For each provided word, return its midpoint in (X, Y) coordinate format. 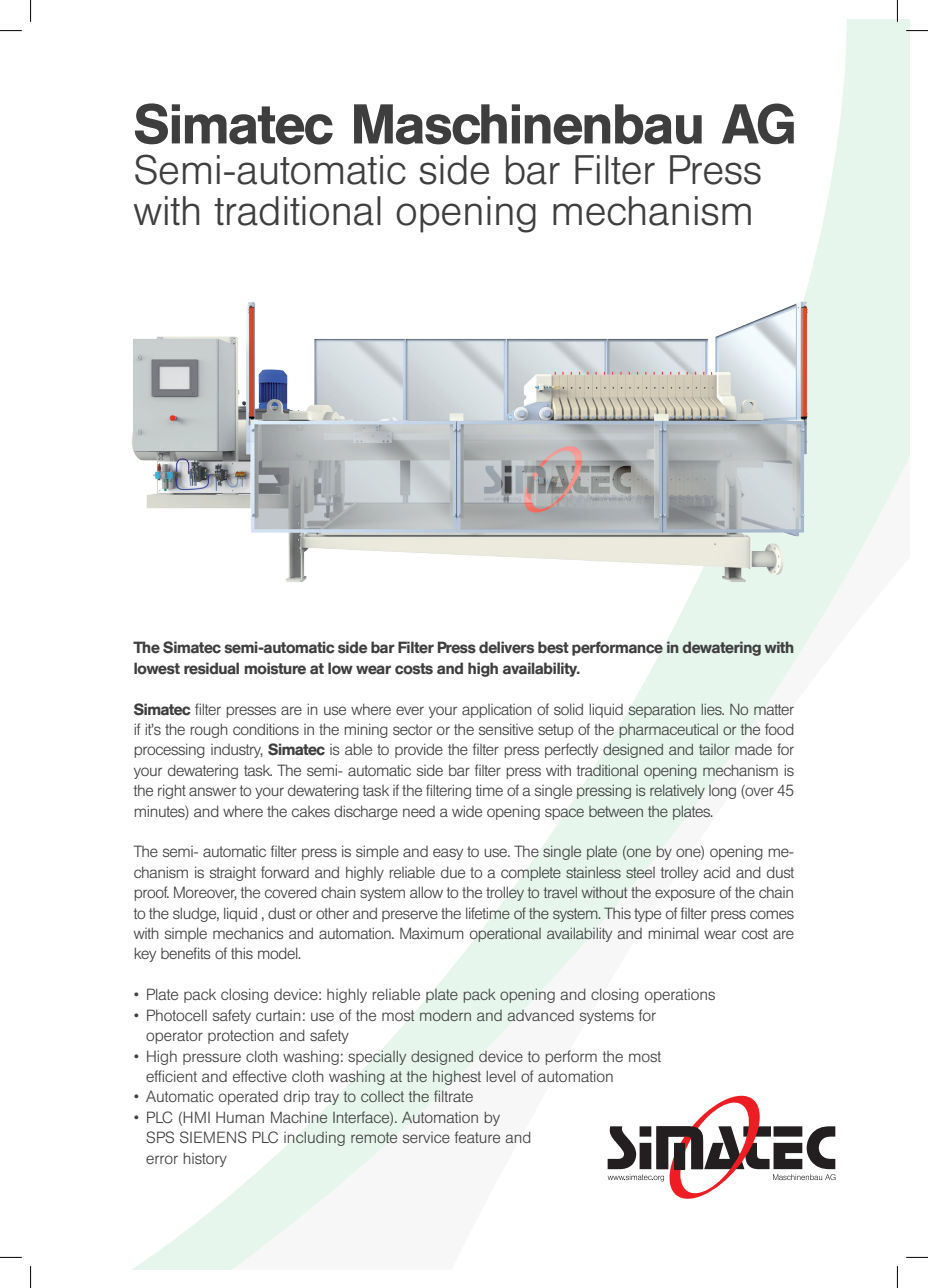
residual (211, 668)
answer (212, 791)
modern (445, 1015)
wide (467, 811)
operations (680, 996)
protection (241, 1036)
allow (426, 892)
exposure (685, 895)
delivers (506, 647)
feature (477, 1137)
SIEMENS (213, 1137)
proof (151, 893)
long (722, 792)
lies (713, 709)
